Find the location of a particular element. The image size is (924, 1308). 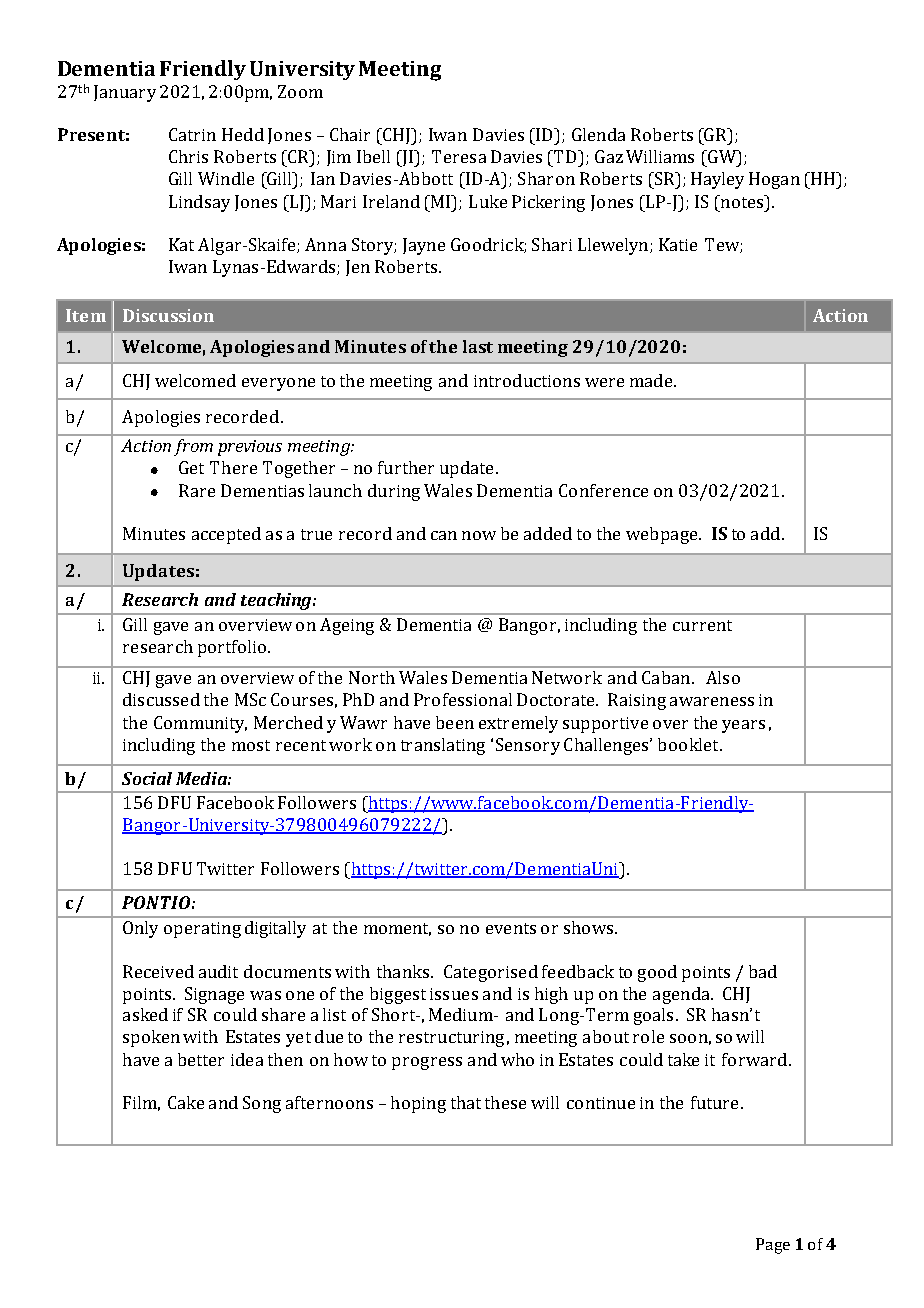

Chris is located at coordinates (188, 156).
